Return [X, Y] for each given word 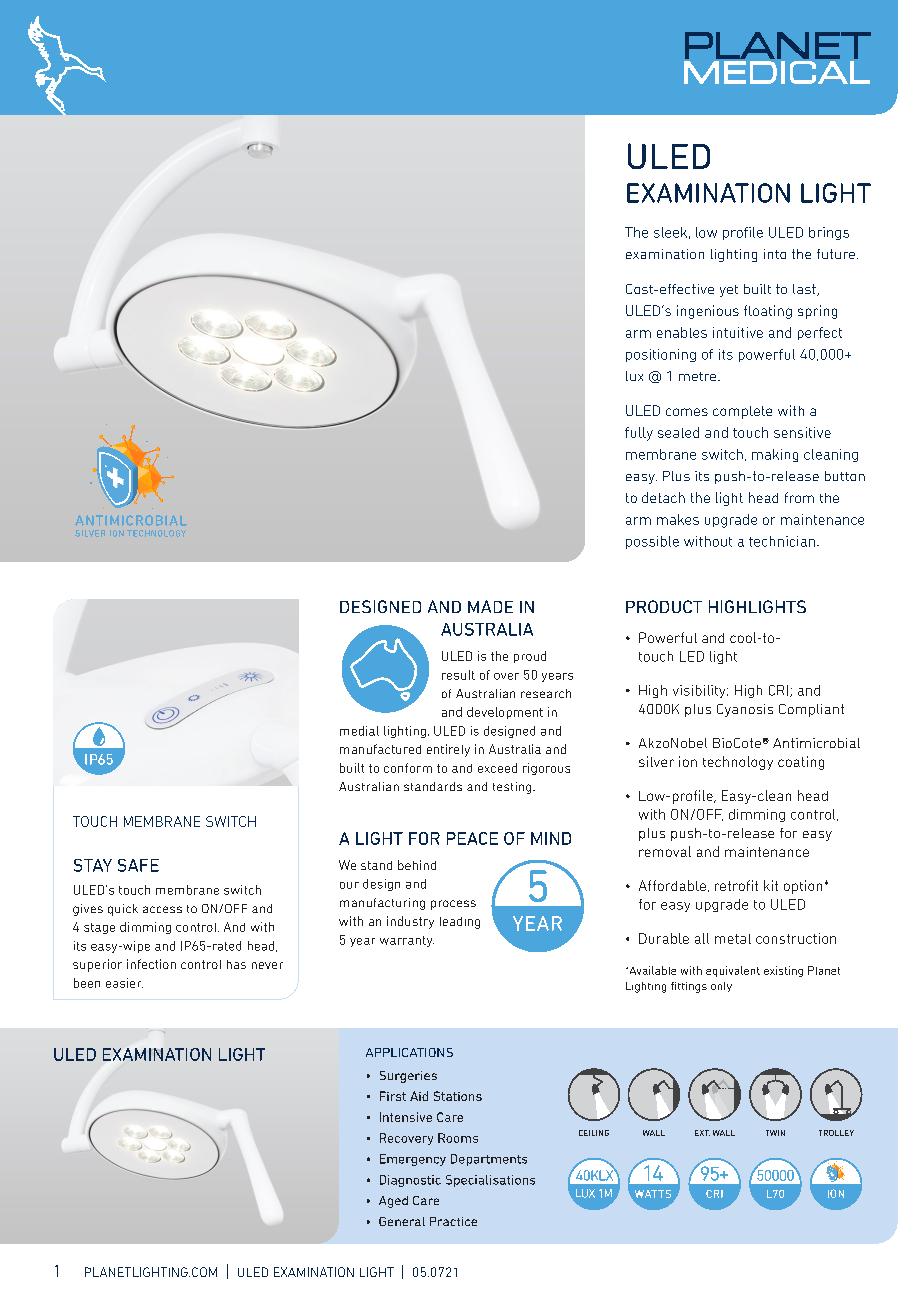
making [775, 455]
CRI [778, 690]
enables [682, 332]
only [721, 987]
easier [124, 983]
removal [665, 851]
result [458, 675]
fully [639, 434]
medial [359, 731]
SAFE [138, 865]
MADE [490, 606]
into [775, 254]
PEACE [472, 838]
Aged [393, 1202]
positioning [661, 355]
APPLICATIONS [409, 1052]
